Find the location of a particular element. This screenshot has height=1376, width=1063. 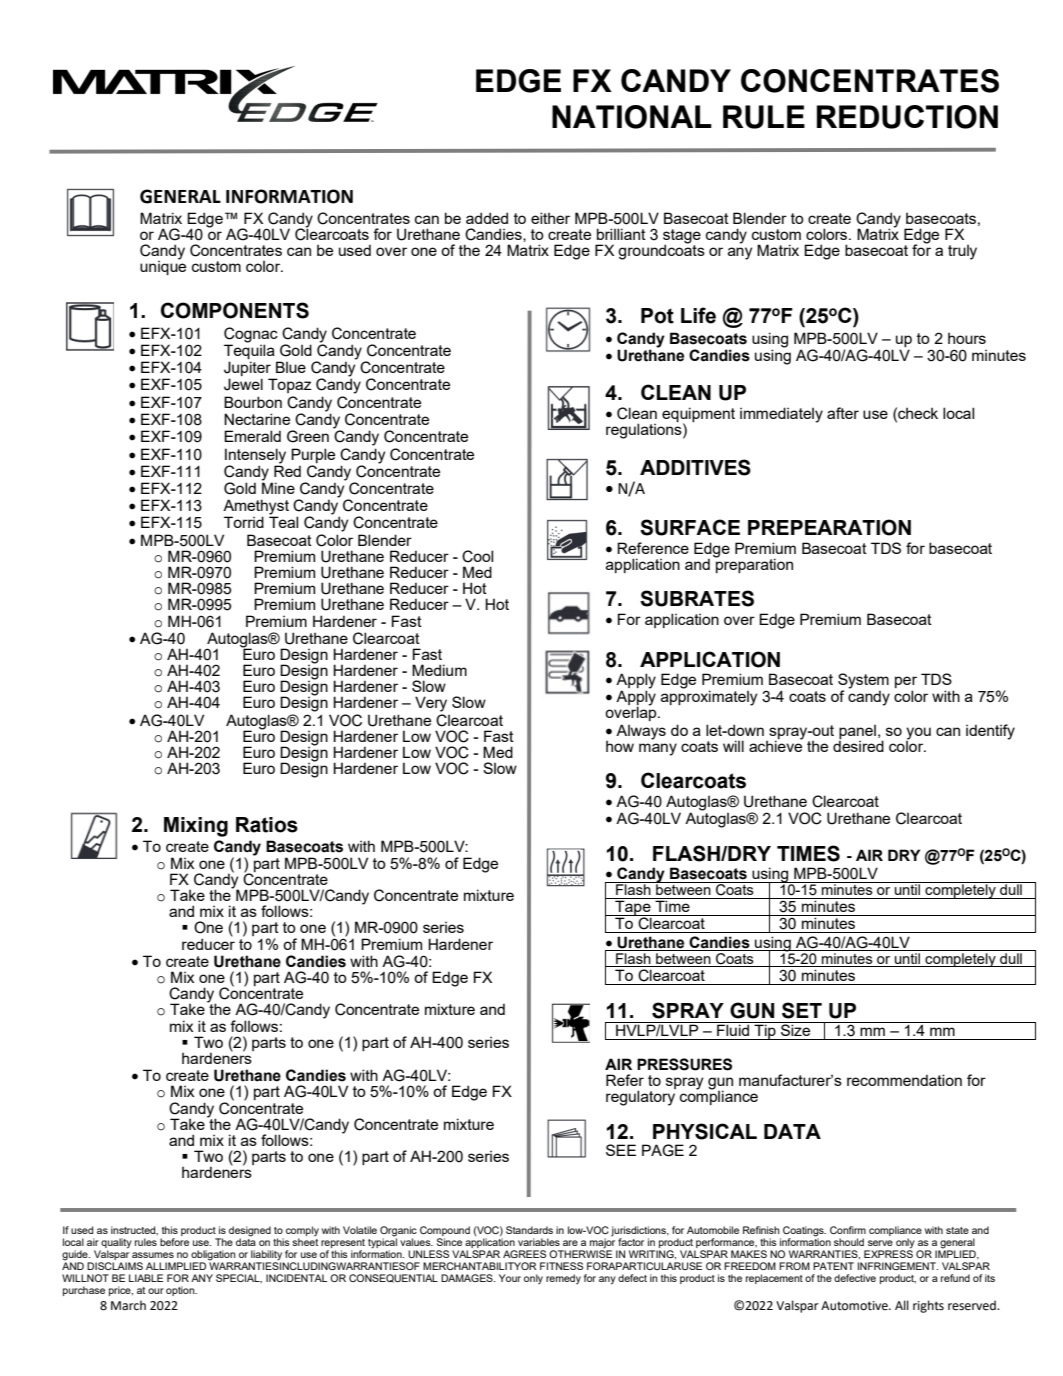

Your is located at coordinates (510, 1278).
